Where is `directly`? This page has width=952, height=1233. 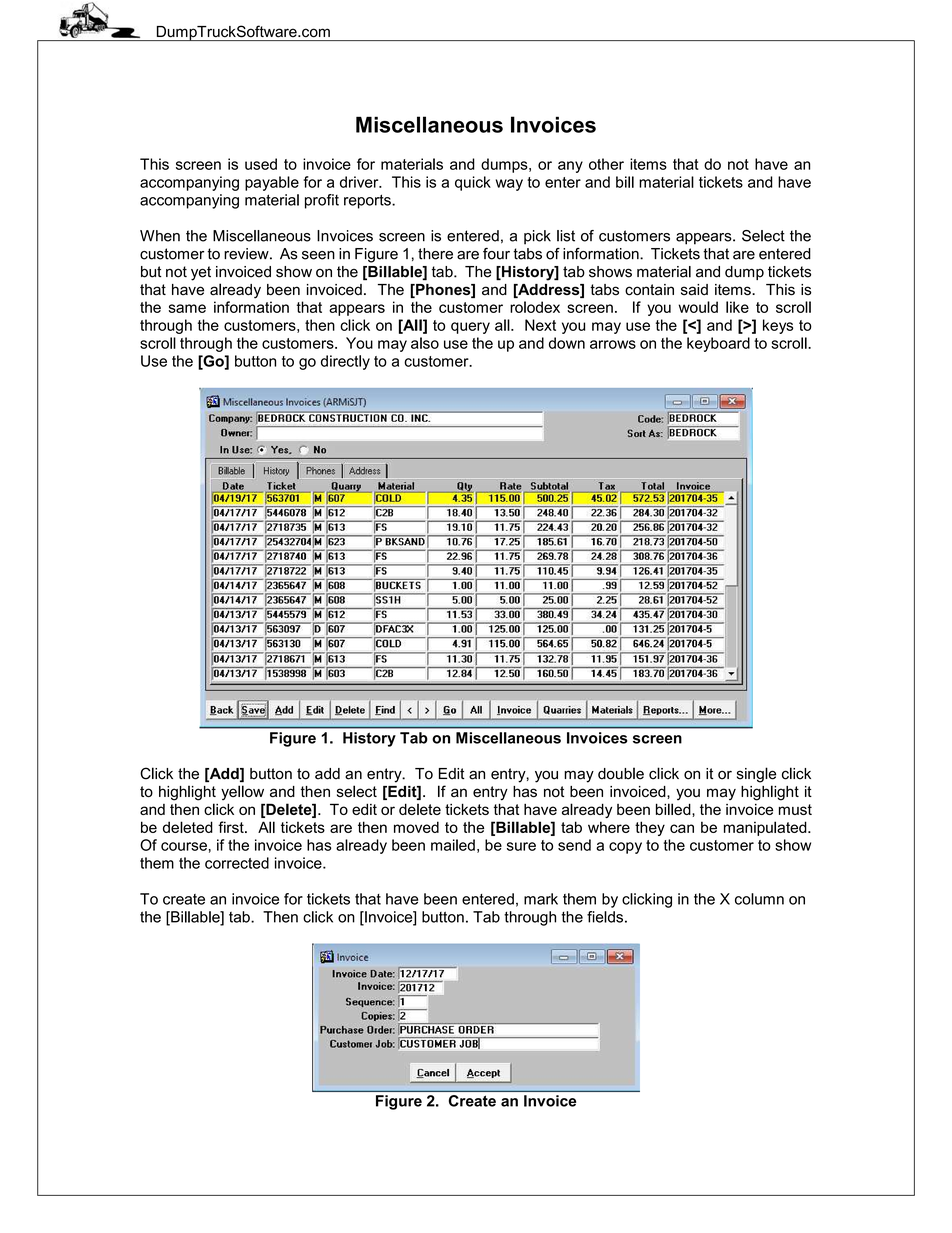
directly is located at coordinates (345, 362).
